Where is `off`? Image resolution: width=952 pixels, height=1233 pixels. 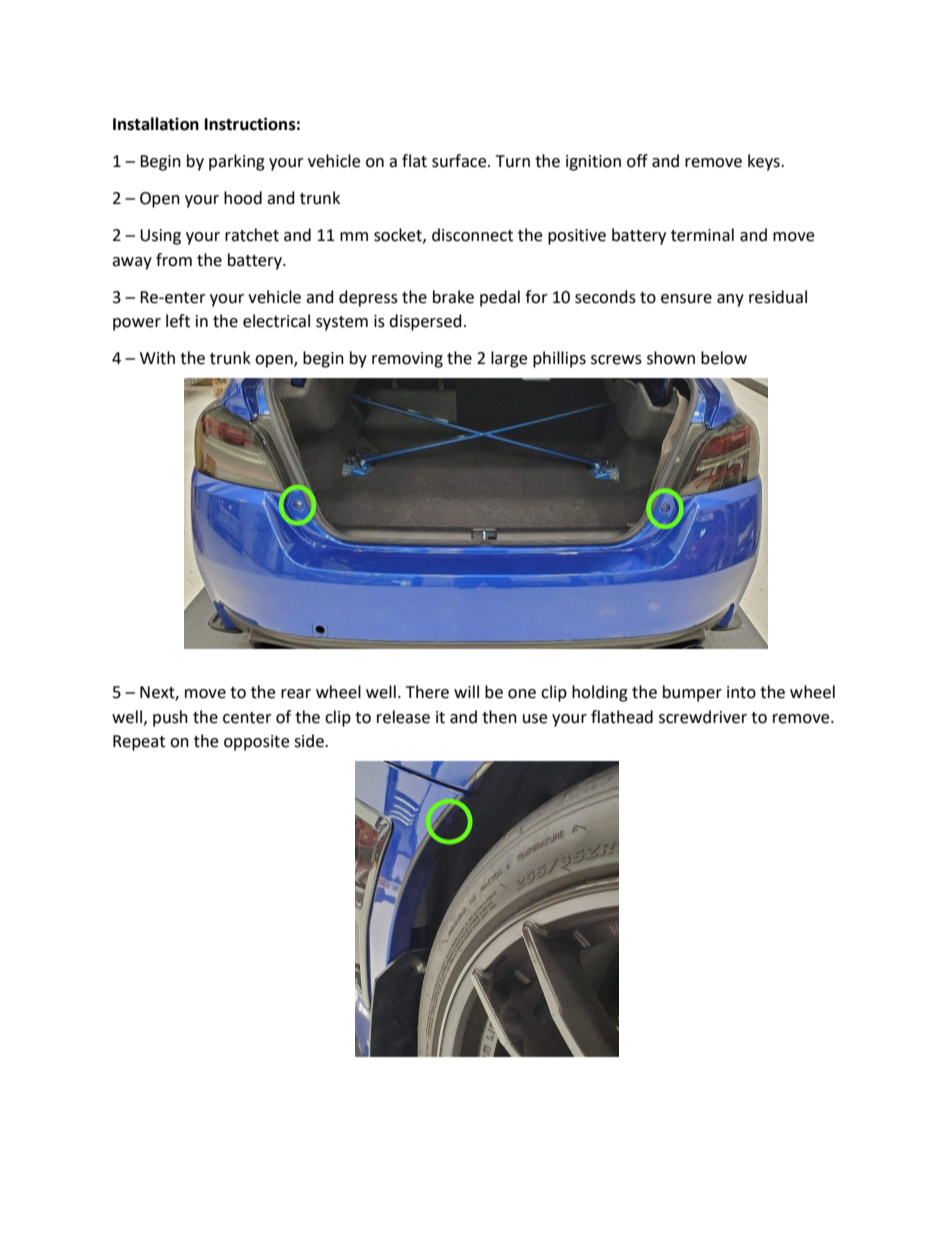
off is located at coordinates (637, 161).
